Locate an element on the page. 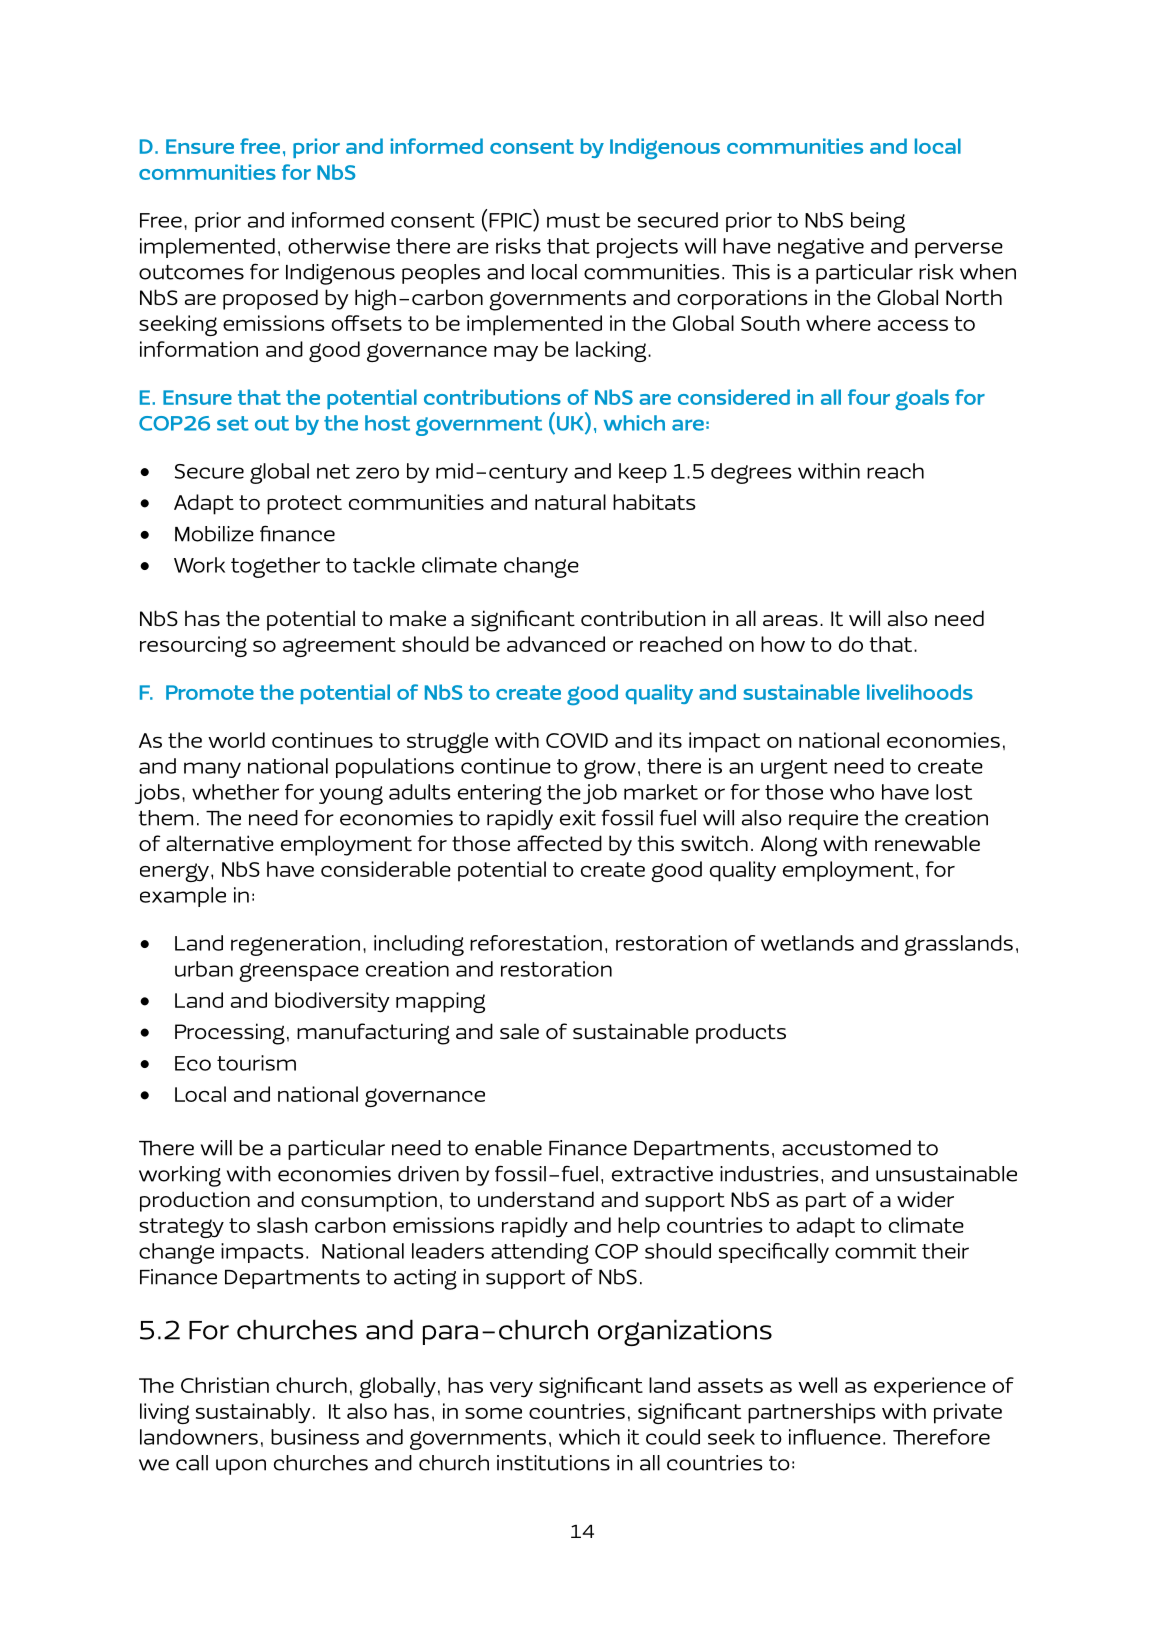 The height and width of the image is (1646, 1164). influence is located at coordinates (836, 1437).
